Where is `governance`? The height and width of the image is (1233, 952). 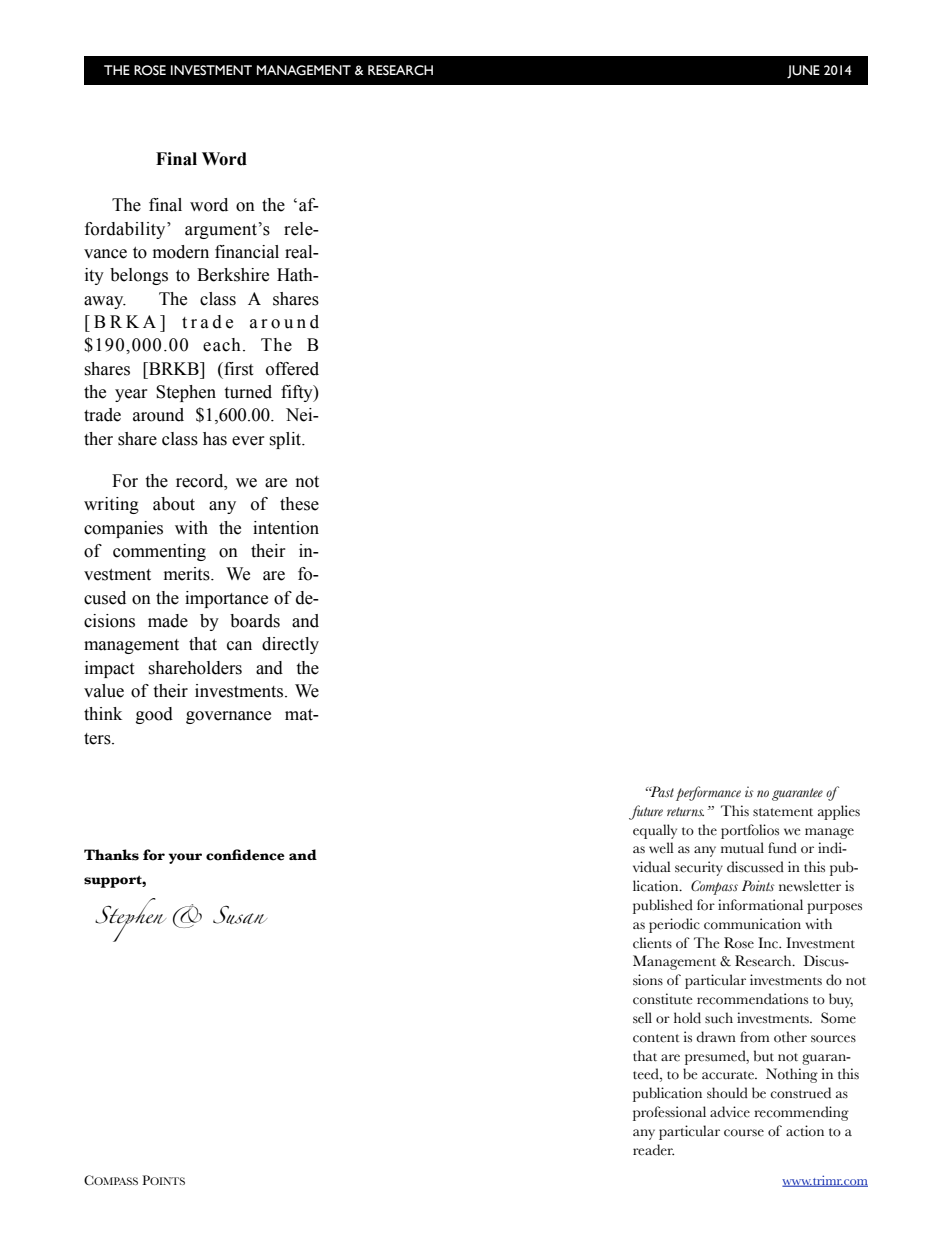 governance is located at coordinates (228, 717).
